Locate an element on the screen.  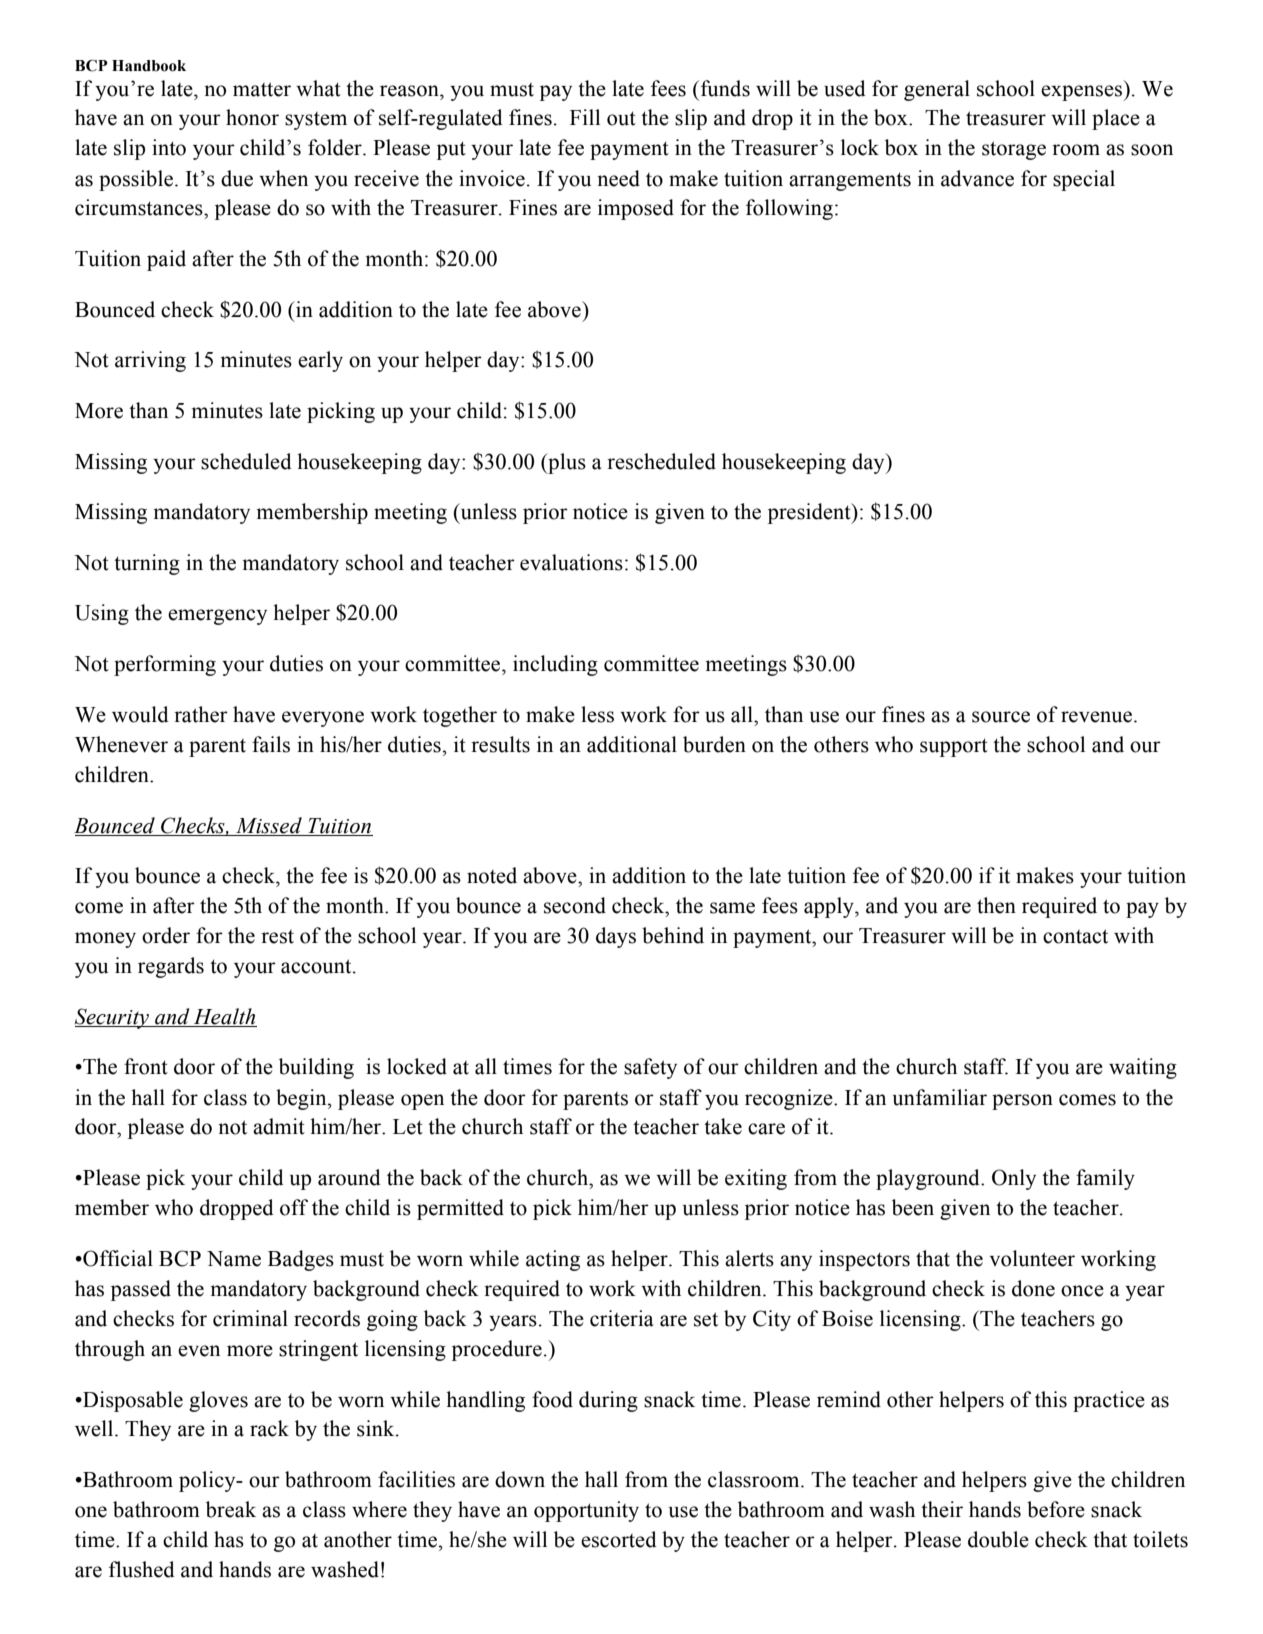
Missed is located at coordinates (269, 826).
